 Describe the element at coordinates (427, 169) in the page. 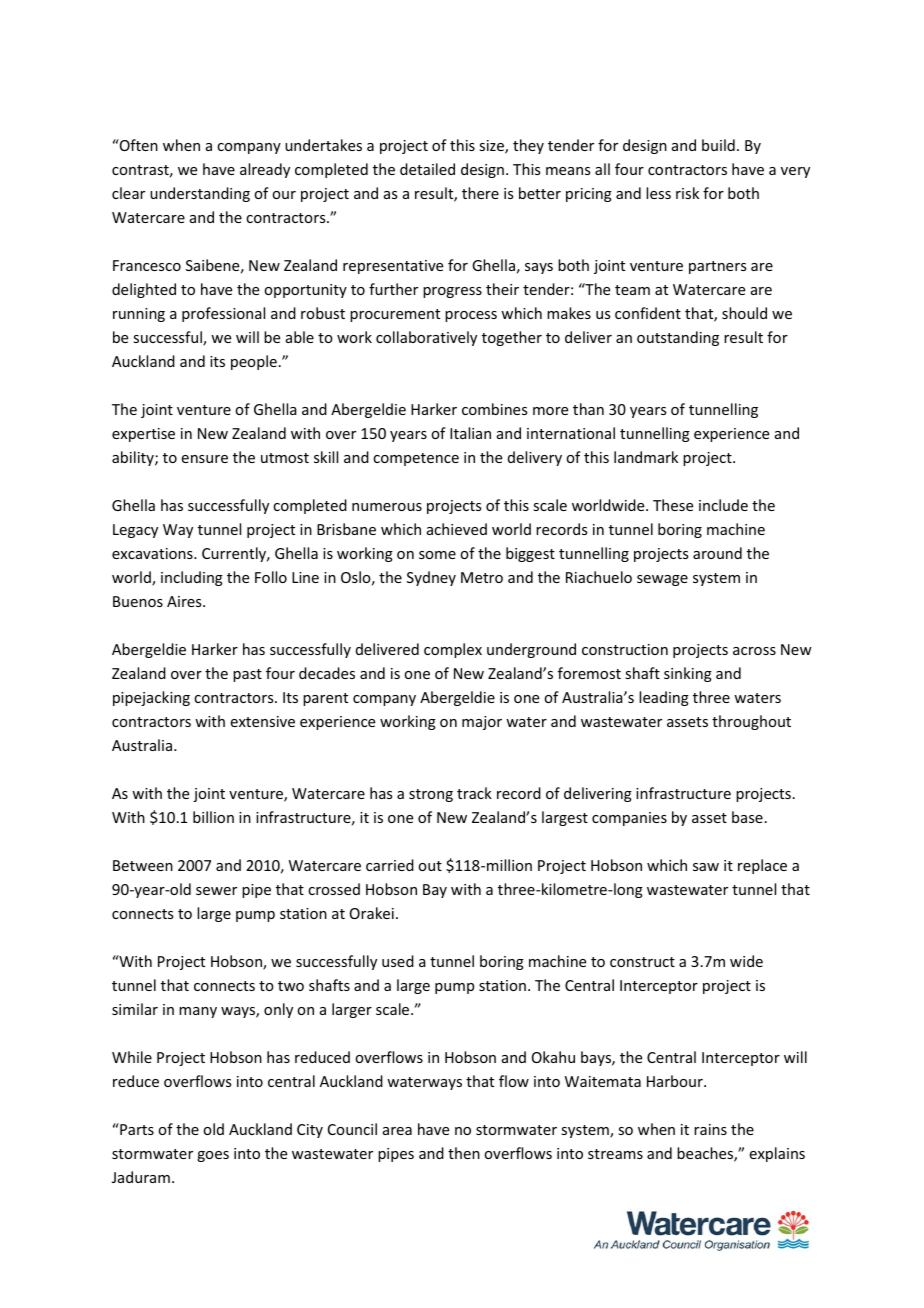

I see `detailed` at that location.
